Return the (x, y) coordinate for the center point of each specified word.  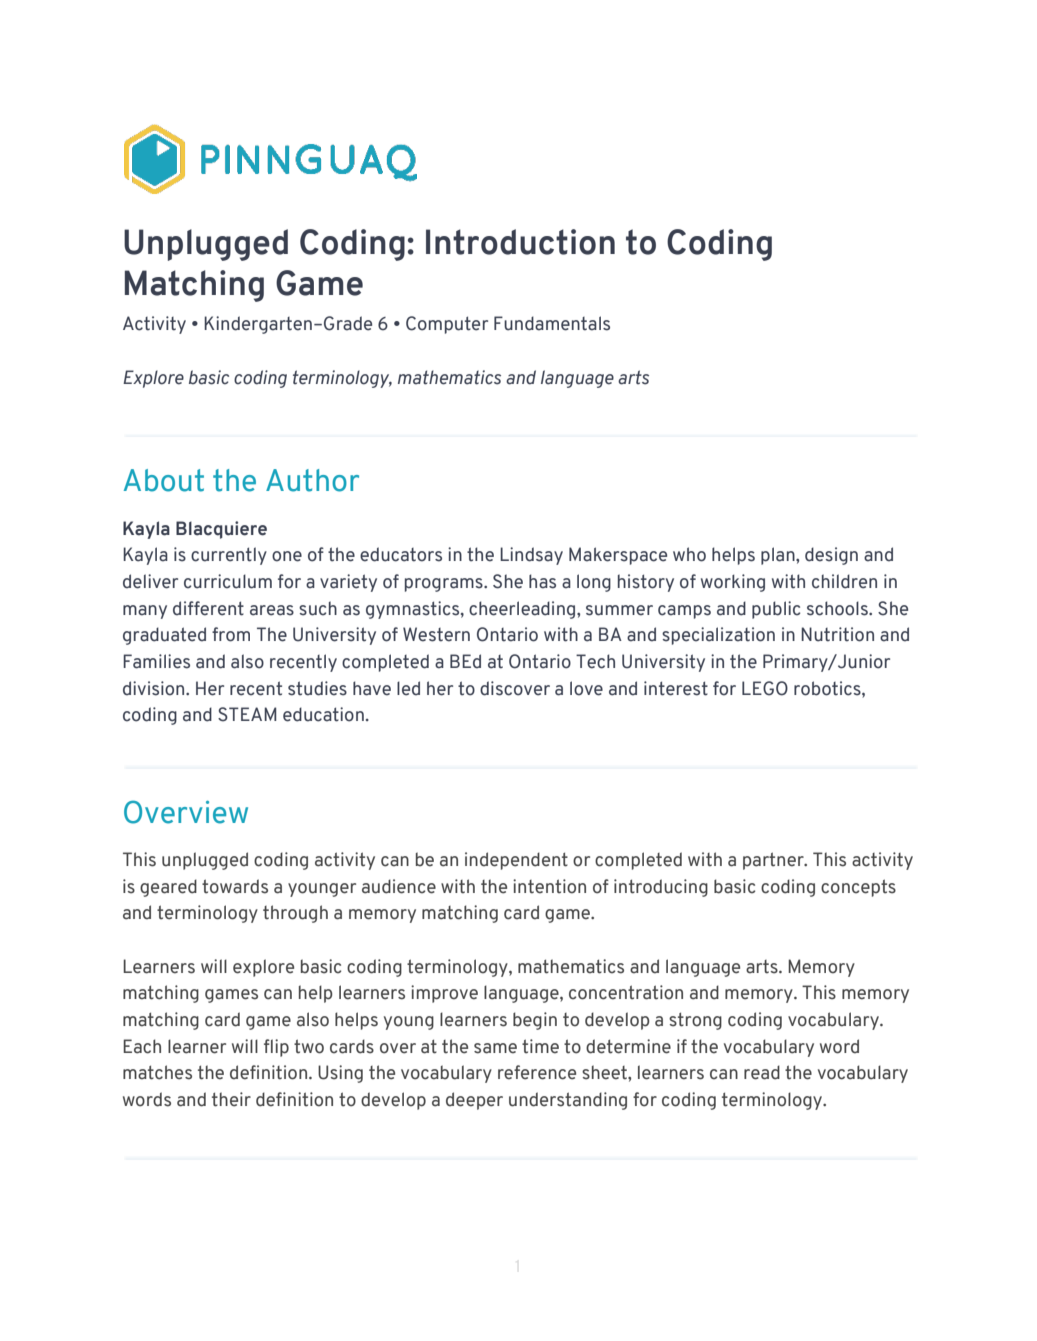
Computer (447, 325)
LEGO (765, 688)
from (231, 634)
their (231, 1099)
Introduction (520, 242)
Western (436, 634)
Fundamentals (552, 323)
